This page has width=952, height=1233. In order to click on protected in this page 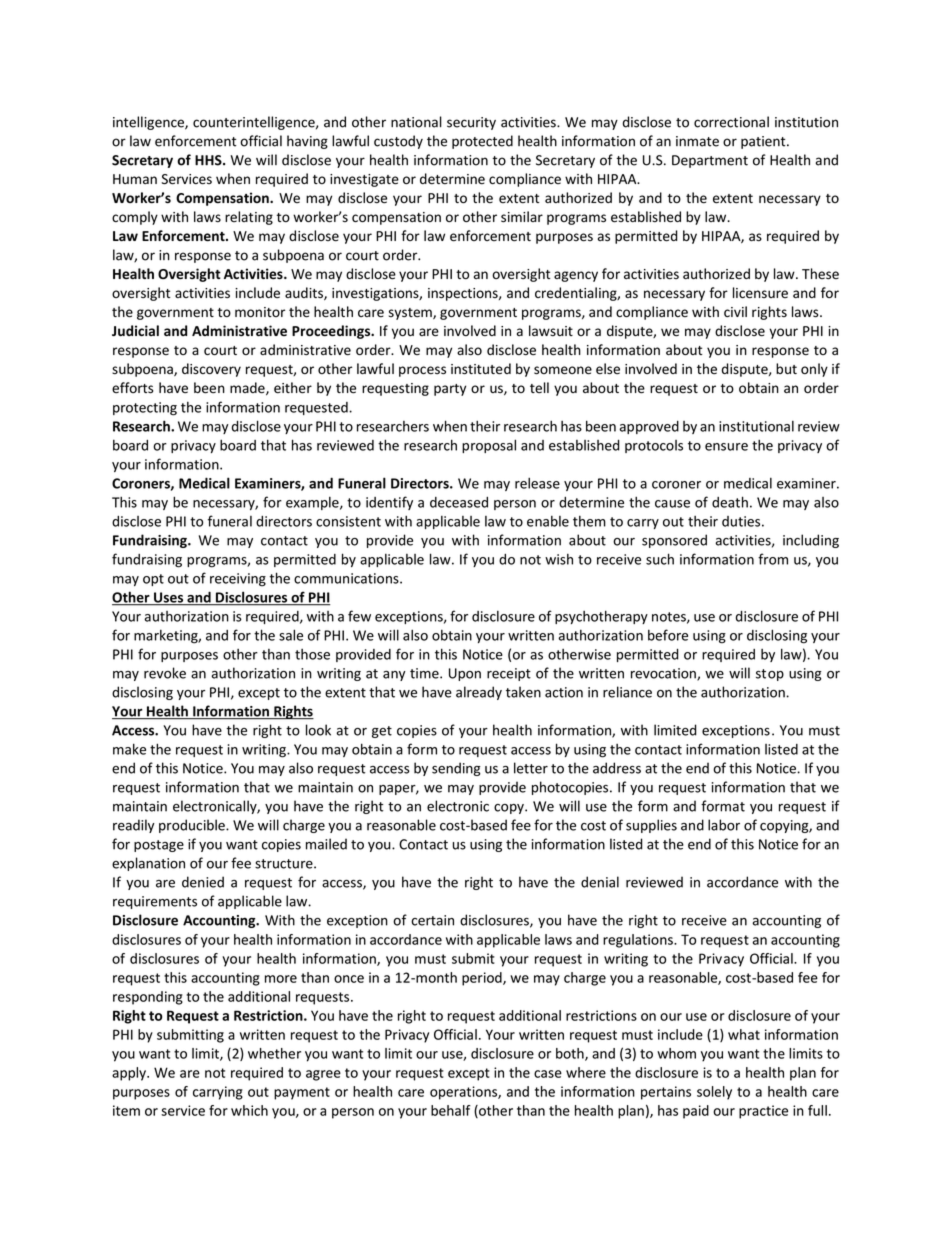, I will do `click(482, 142)`.
